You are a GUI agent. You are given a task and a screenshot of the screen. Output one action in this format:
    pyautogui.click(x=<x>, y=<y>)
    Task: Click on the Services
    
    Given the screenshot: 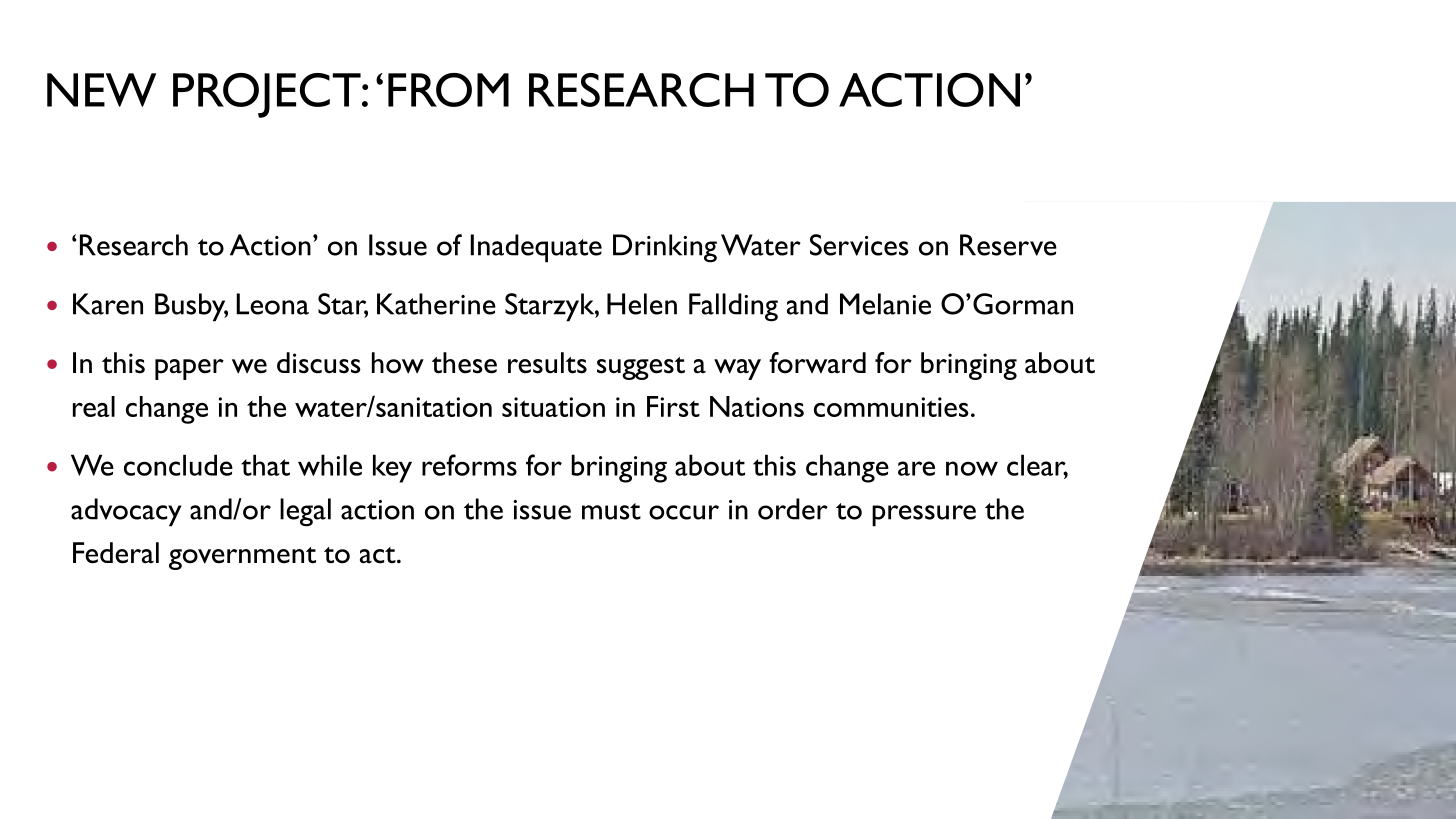 What is the action you would take?
    pyautogui.click(x=859, y=245)
